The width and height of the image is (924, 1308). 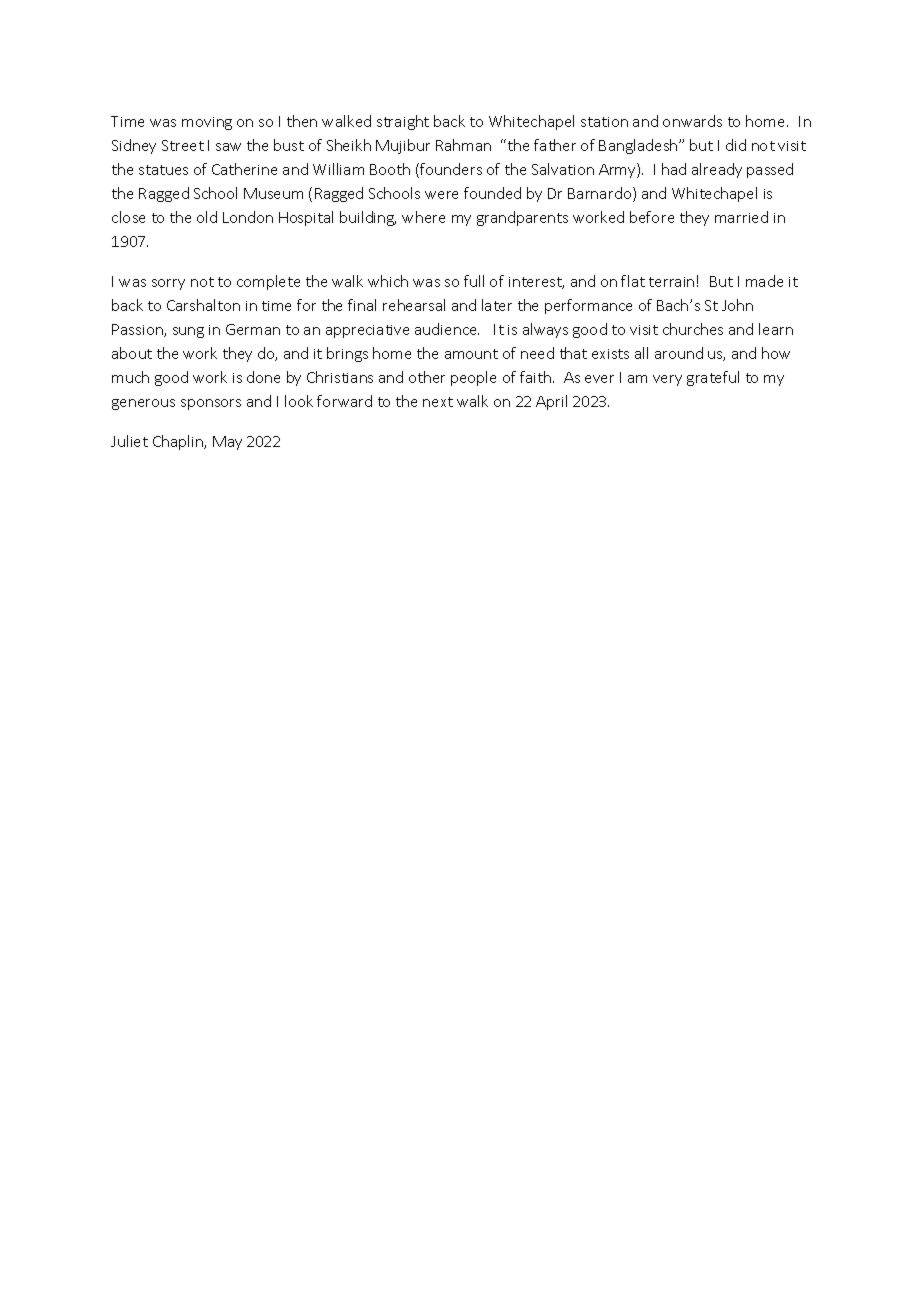 I want to click on sung, so click(x=188, y=332).
